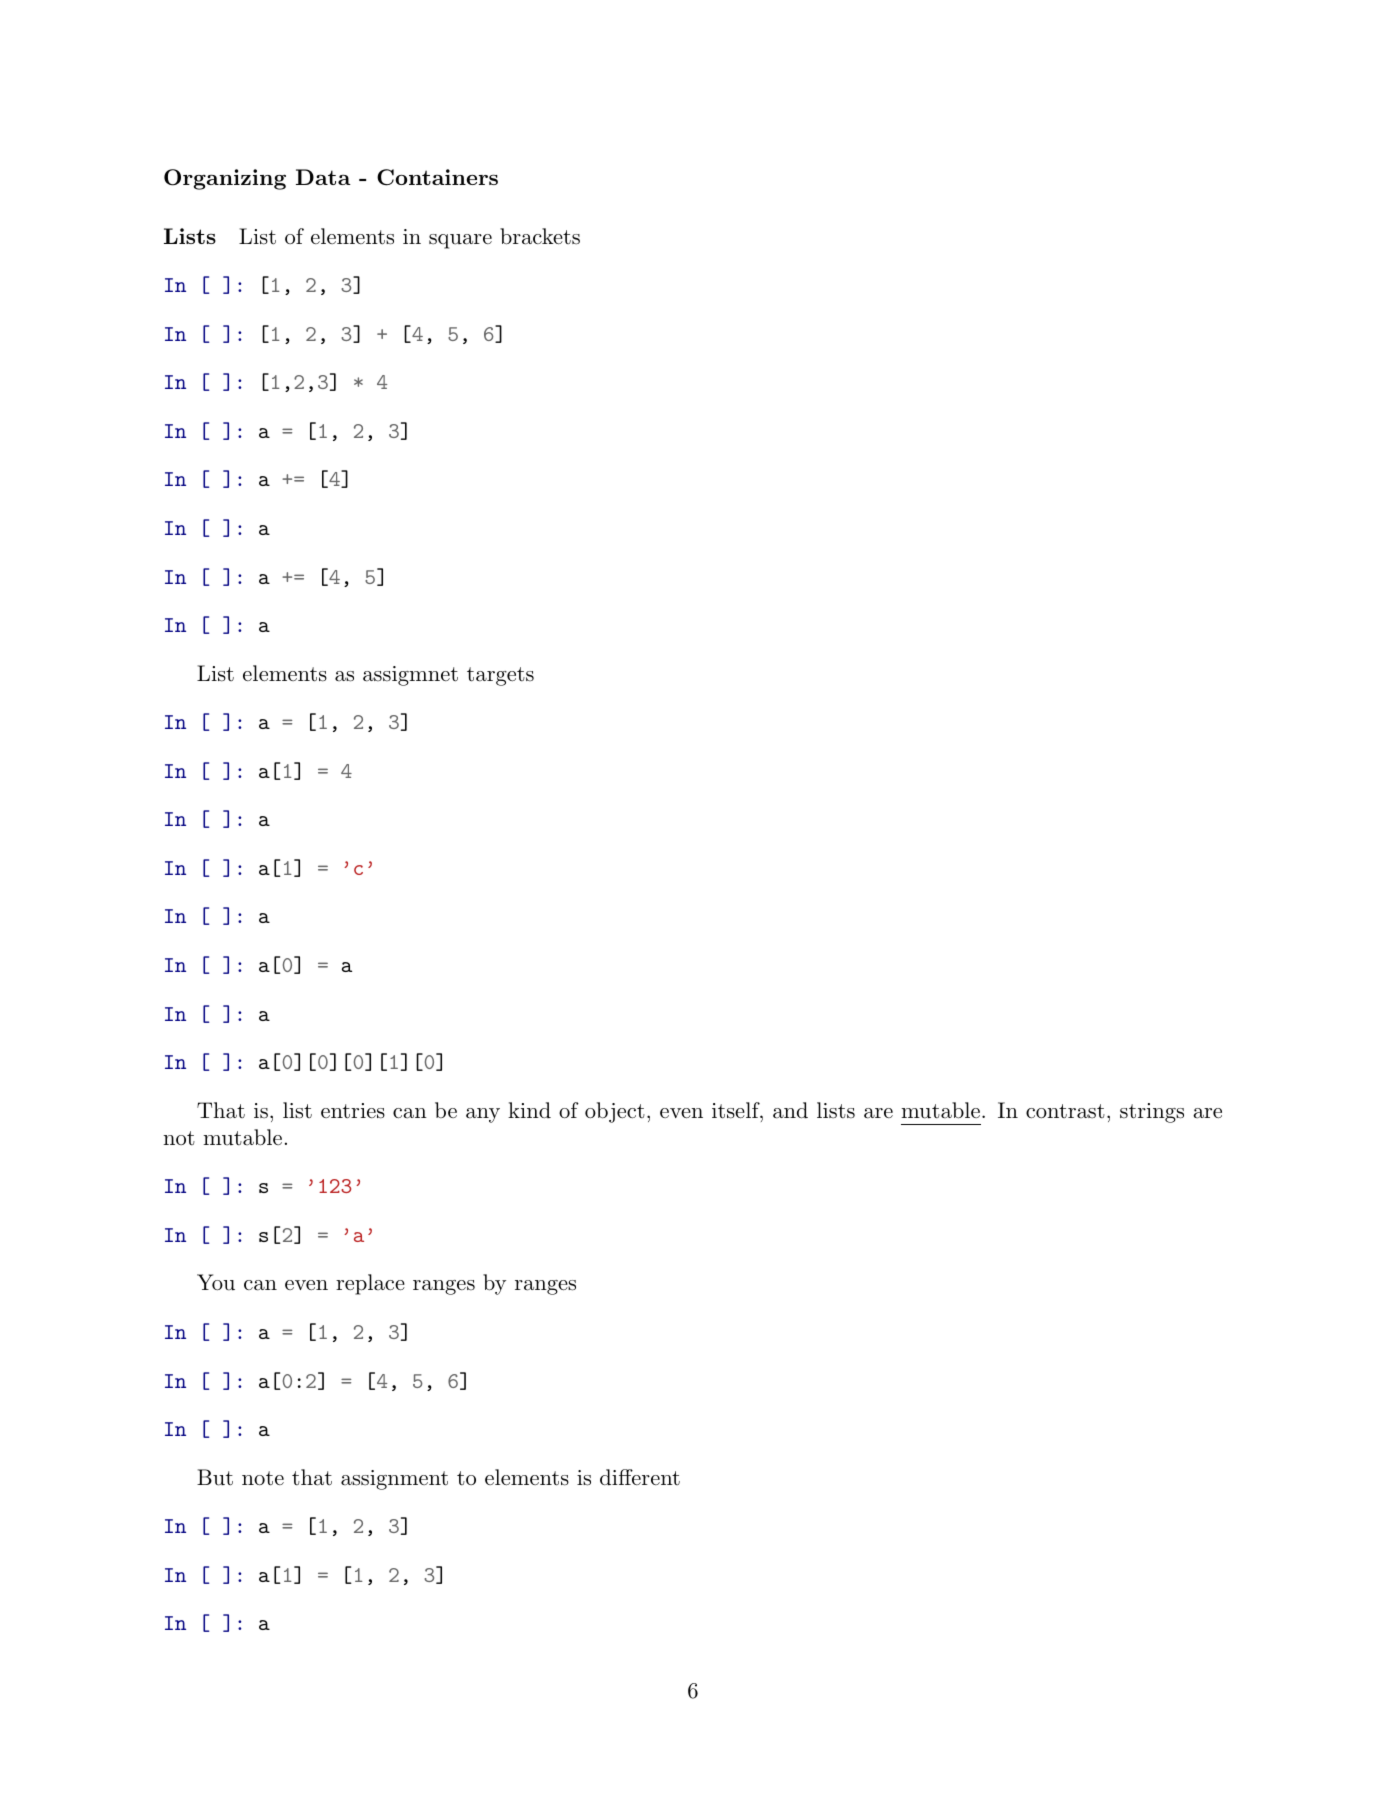  Describe the element at coordinates (263, 1478) in the document. I see `note` at that location.
